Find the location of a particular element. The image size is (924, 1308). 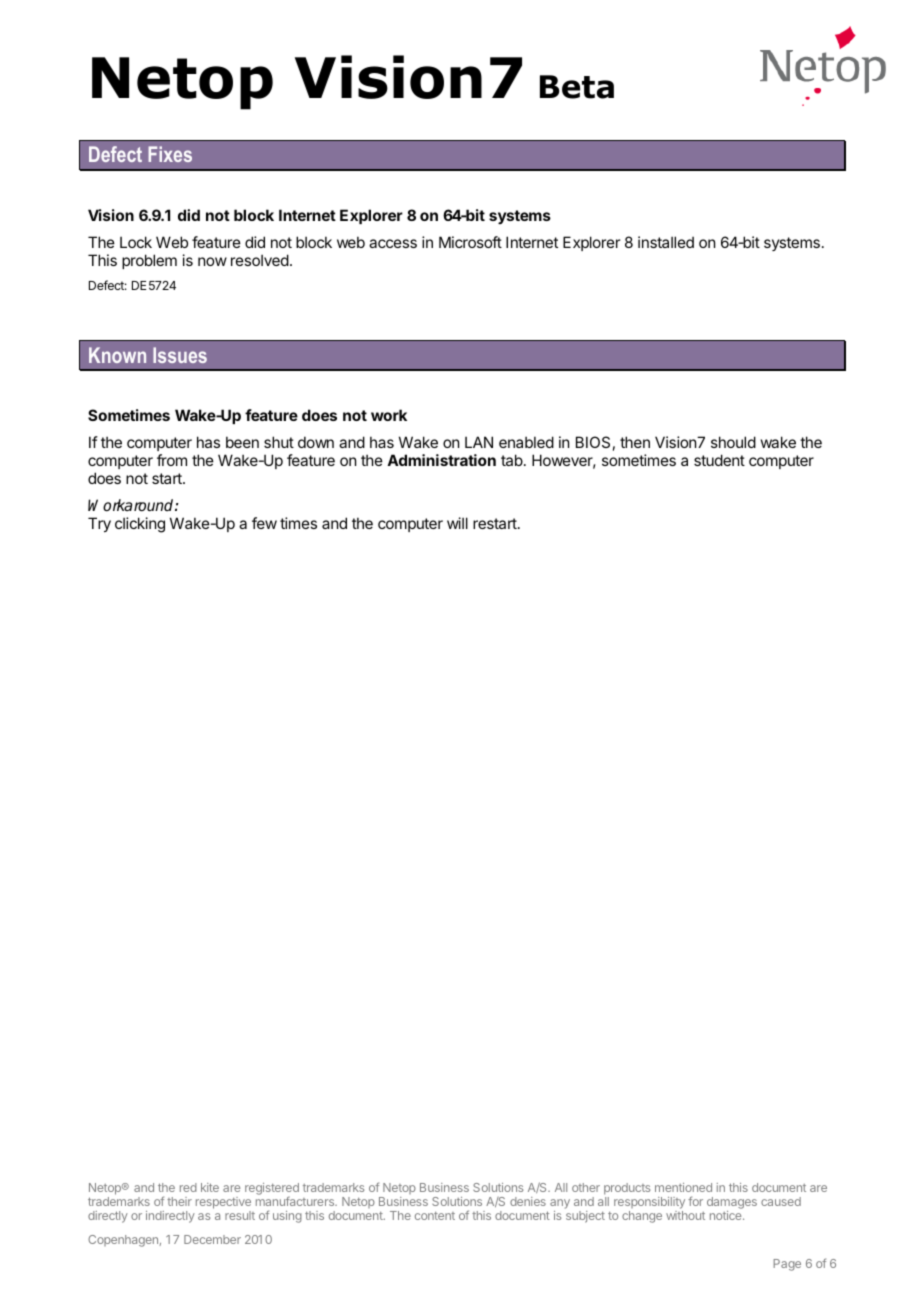

December is located at coordinates (212, 1239).
